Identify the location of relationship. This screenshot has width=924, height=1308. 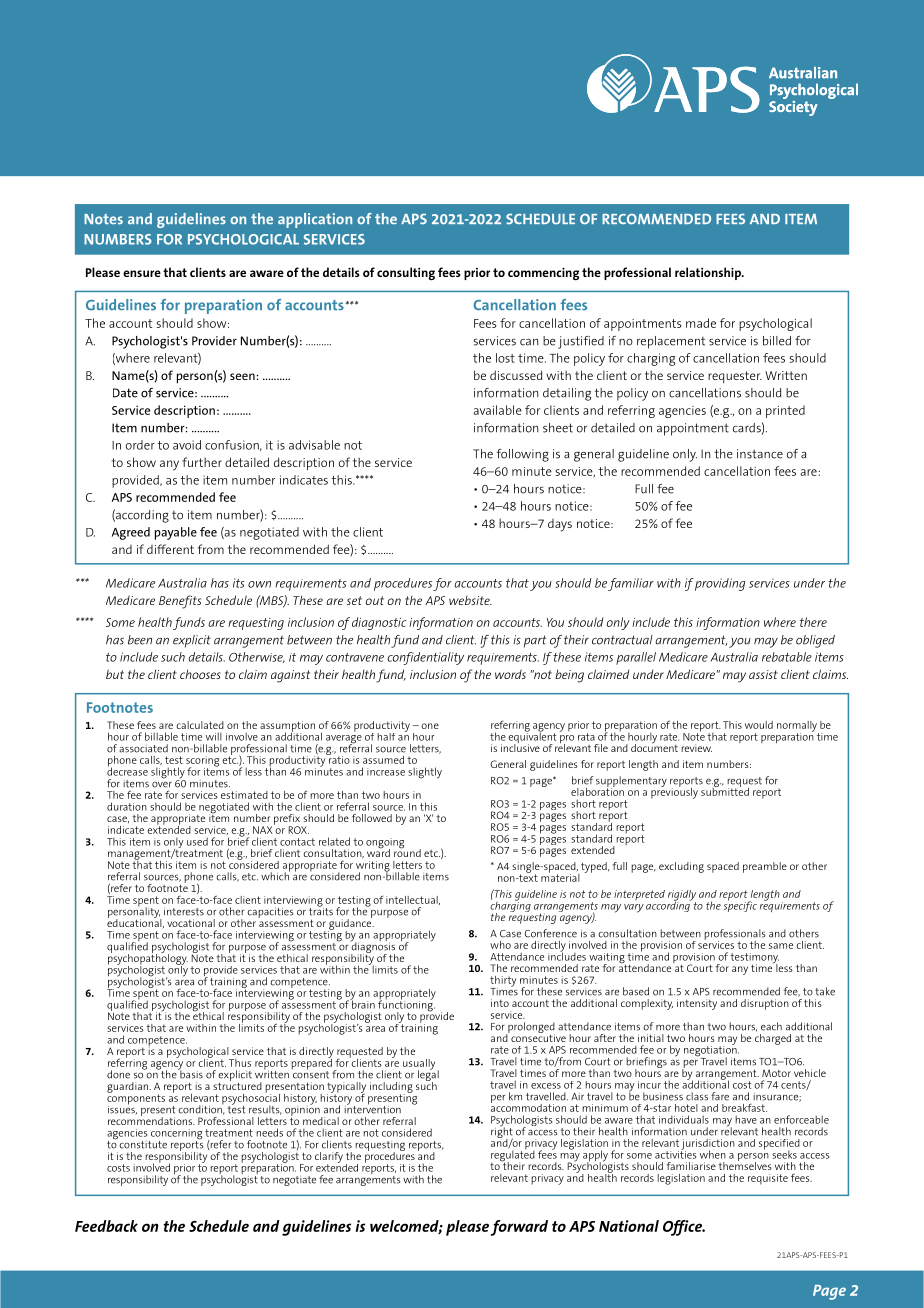
(709, 273).
